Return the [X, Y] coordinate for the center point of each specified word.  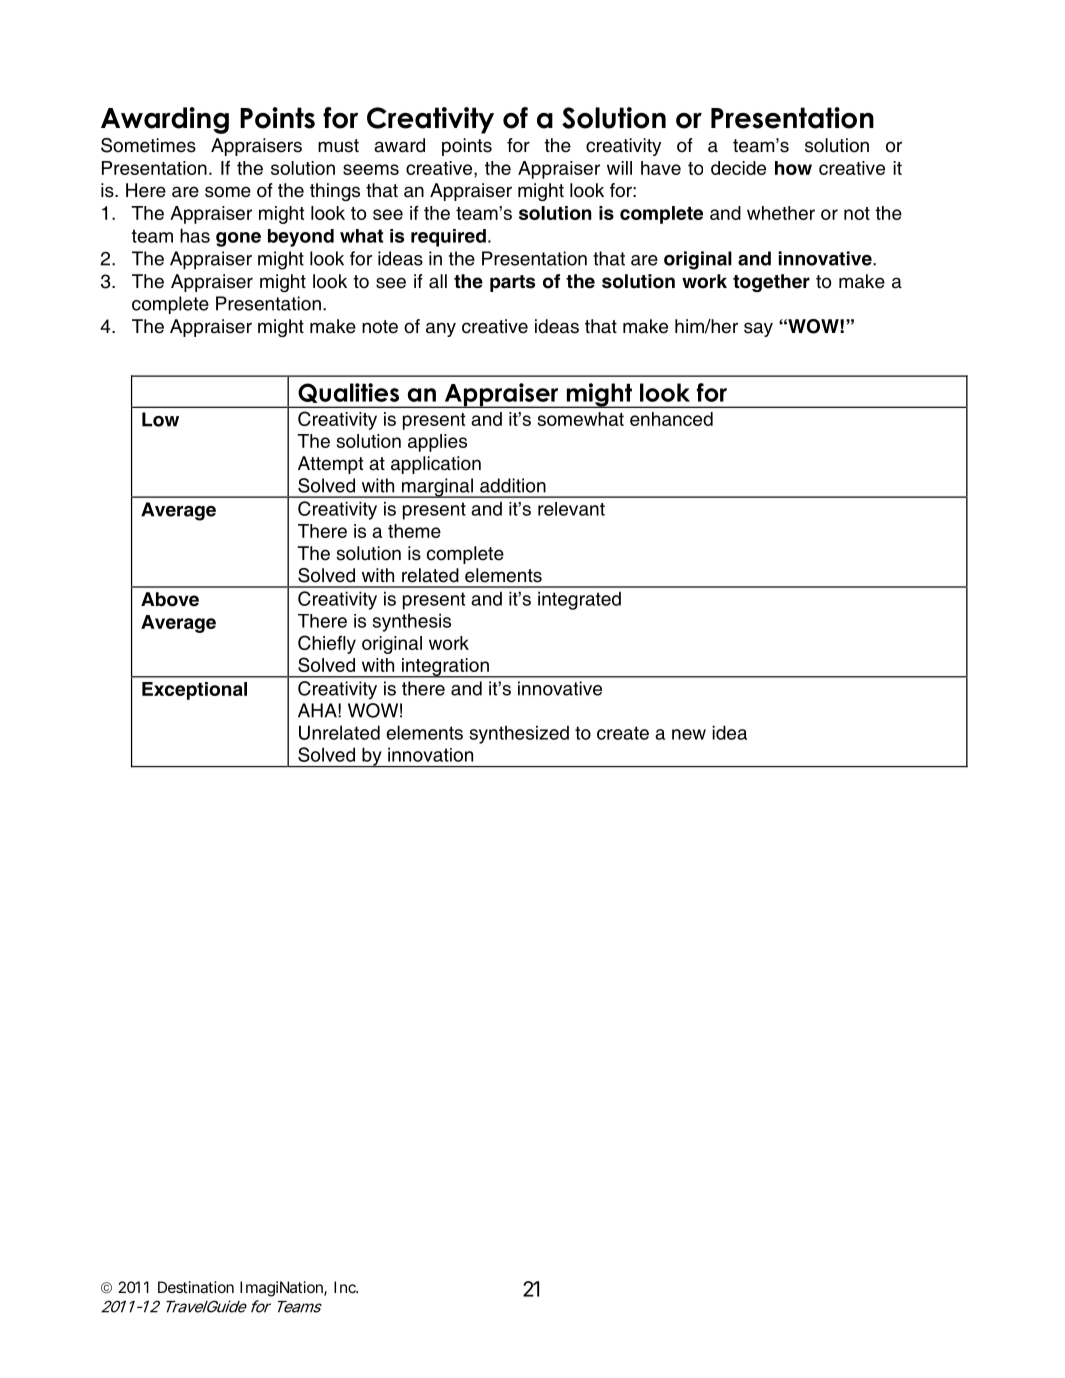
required [448, 238]
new [689, 734]
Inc [346, 1287]
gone [238, 239]
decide [738, 168]
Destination [196, 1287]
